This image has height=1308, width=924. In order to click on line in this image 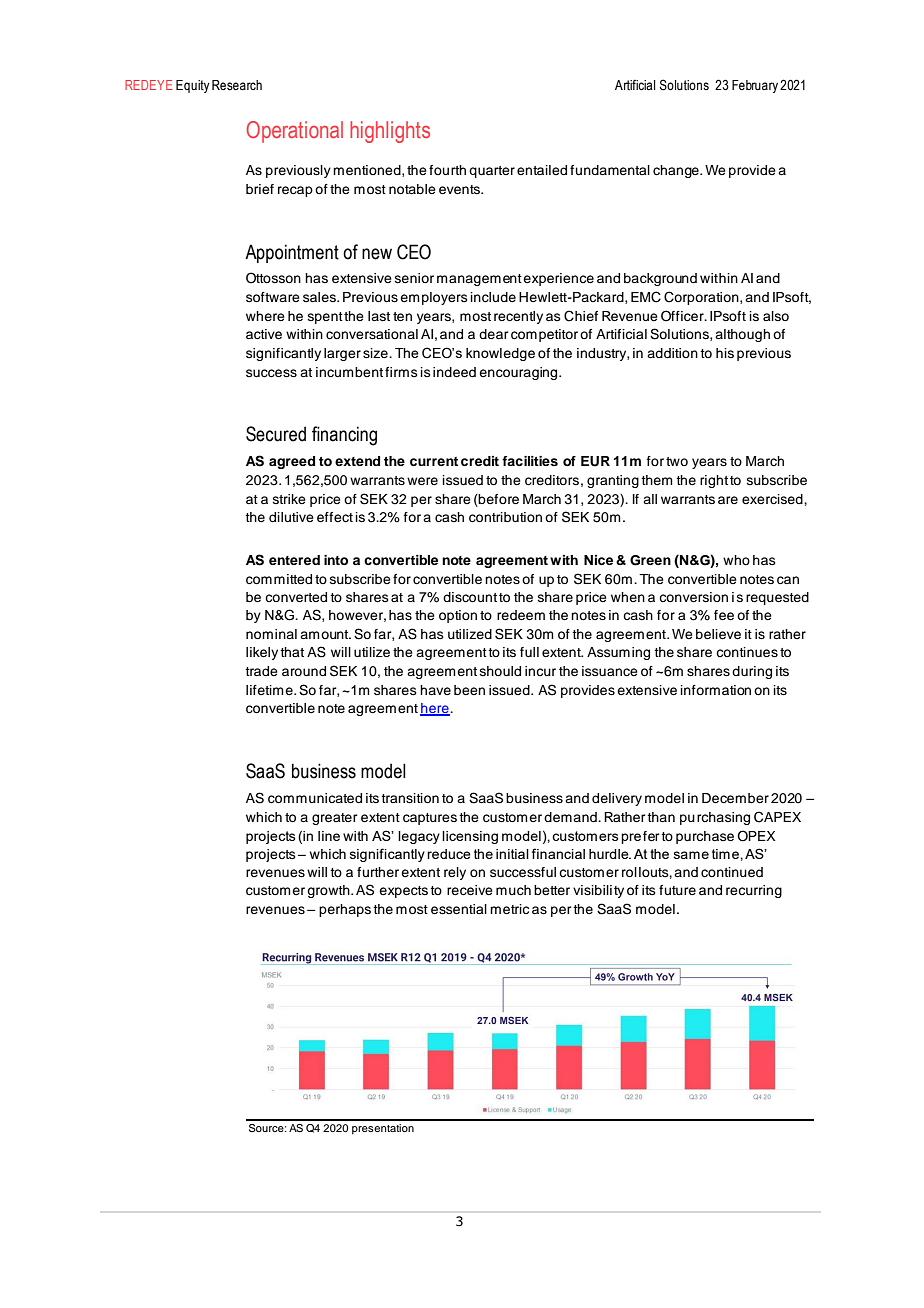, I will do `click(329, 836)`.
